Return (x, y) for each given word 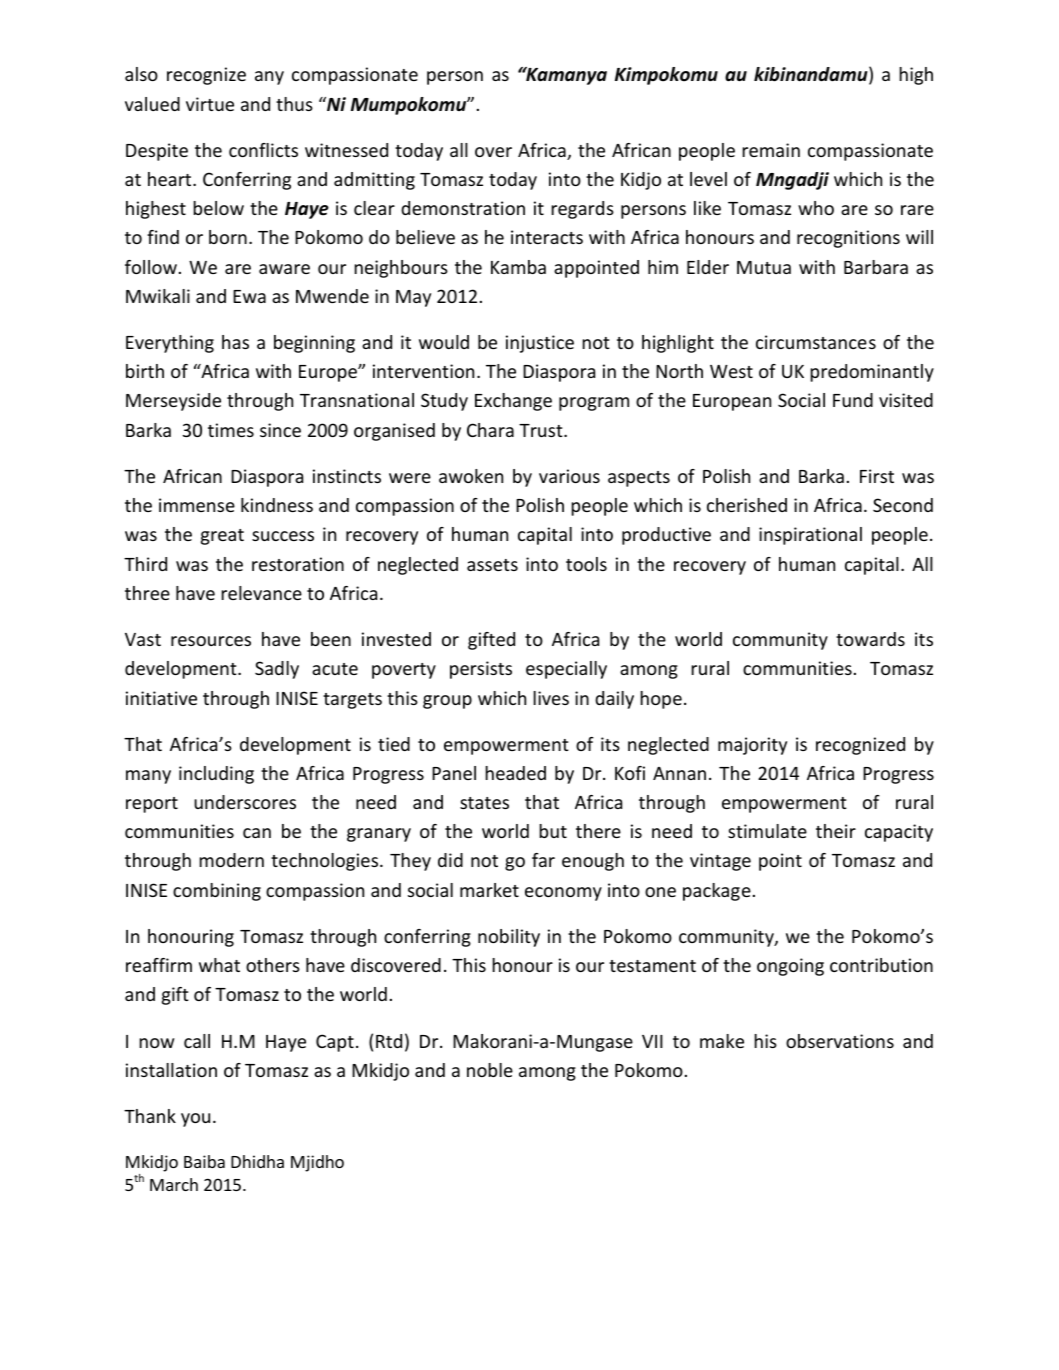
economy (563, 894)
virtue (210, 104)
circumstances (816, 342)
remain (771, 150)
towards (870, 639)
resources (211, 641)
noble (490, 1070)
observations (840, 1041)
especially (566, 670)
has (235, 342)
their (836, 831)
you (195, 1120)
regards (582, 210)
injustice (540, 344)
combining (217, 892)
